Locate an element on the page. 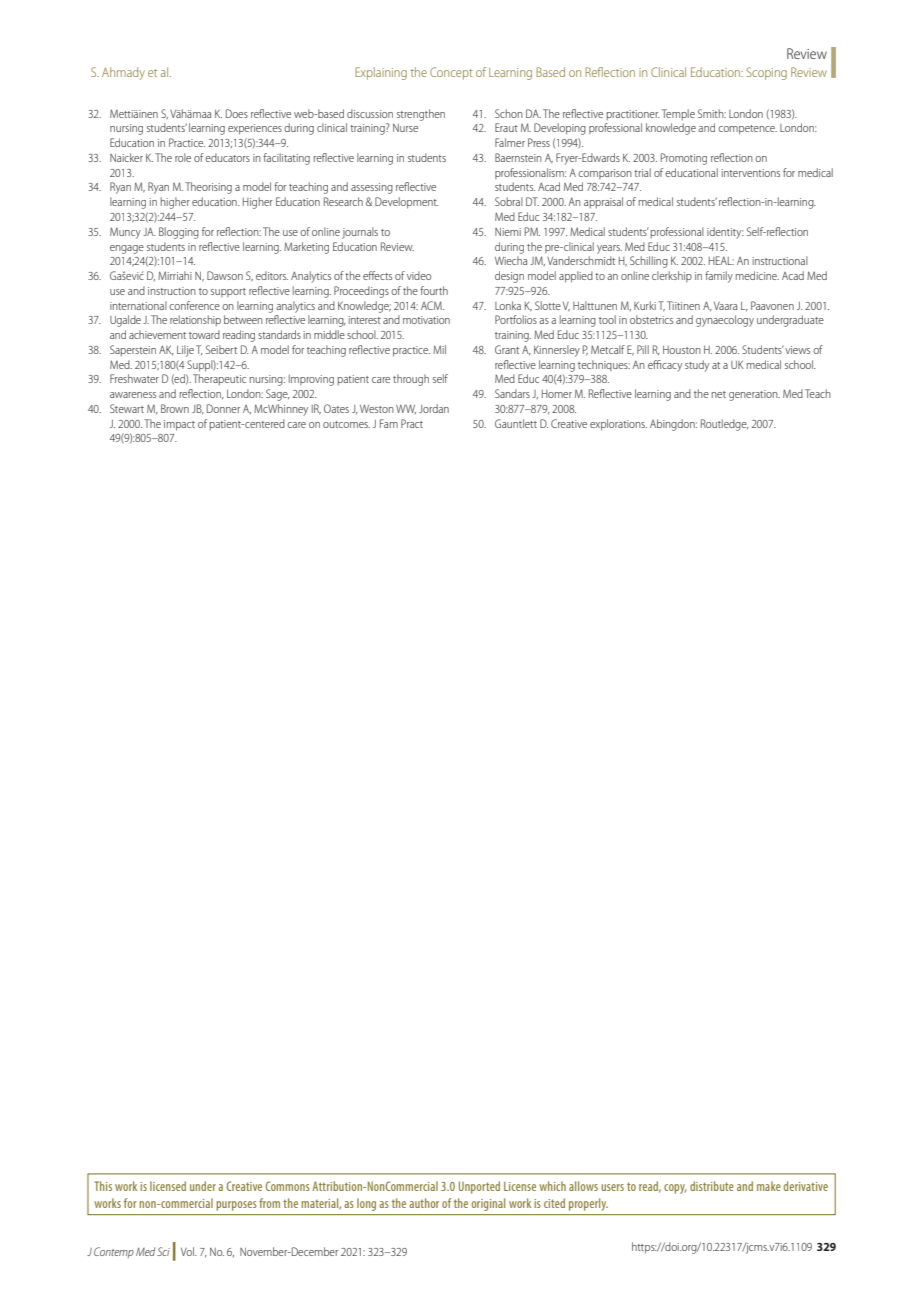 The width and height of the document is (924, 1308). This is located at coordinates (103, 1186).
